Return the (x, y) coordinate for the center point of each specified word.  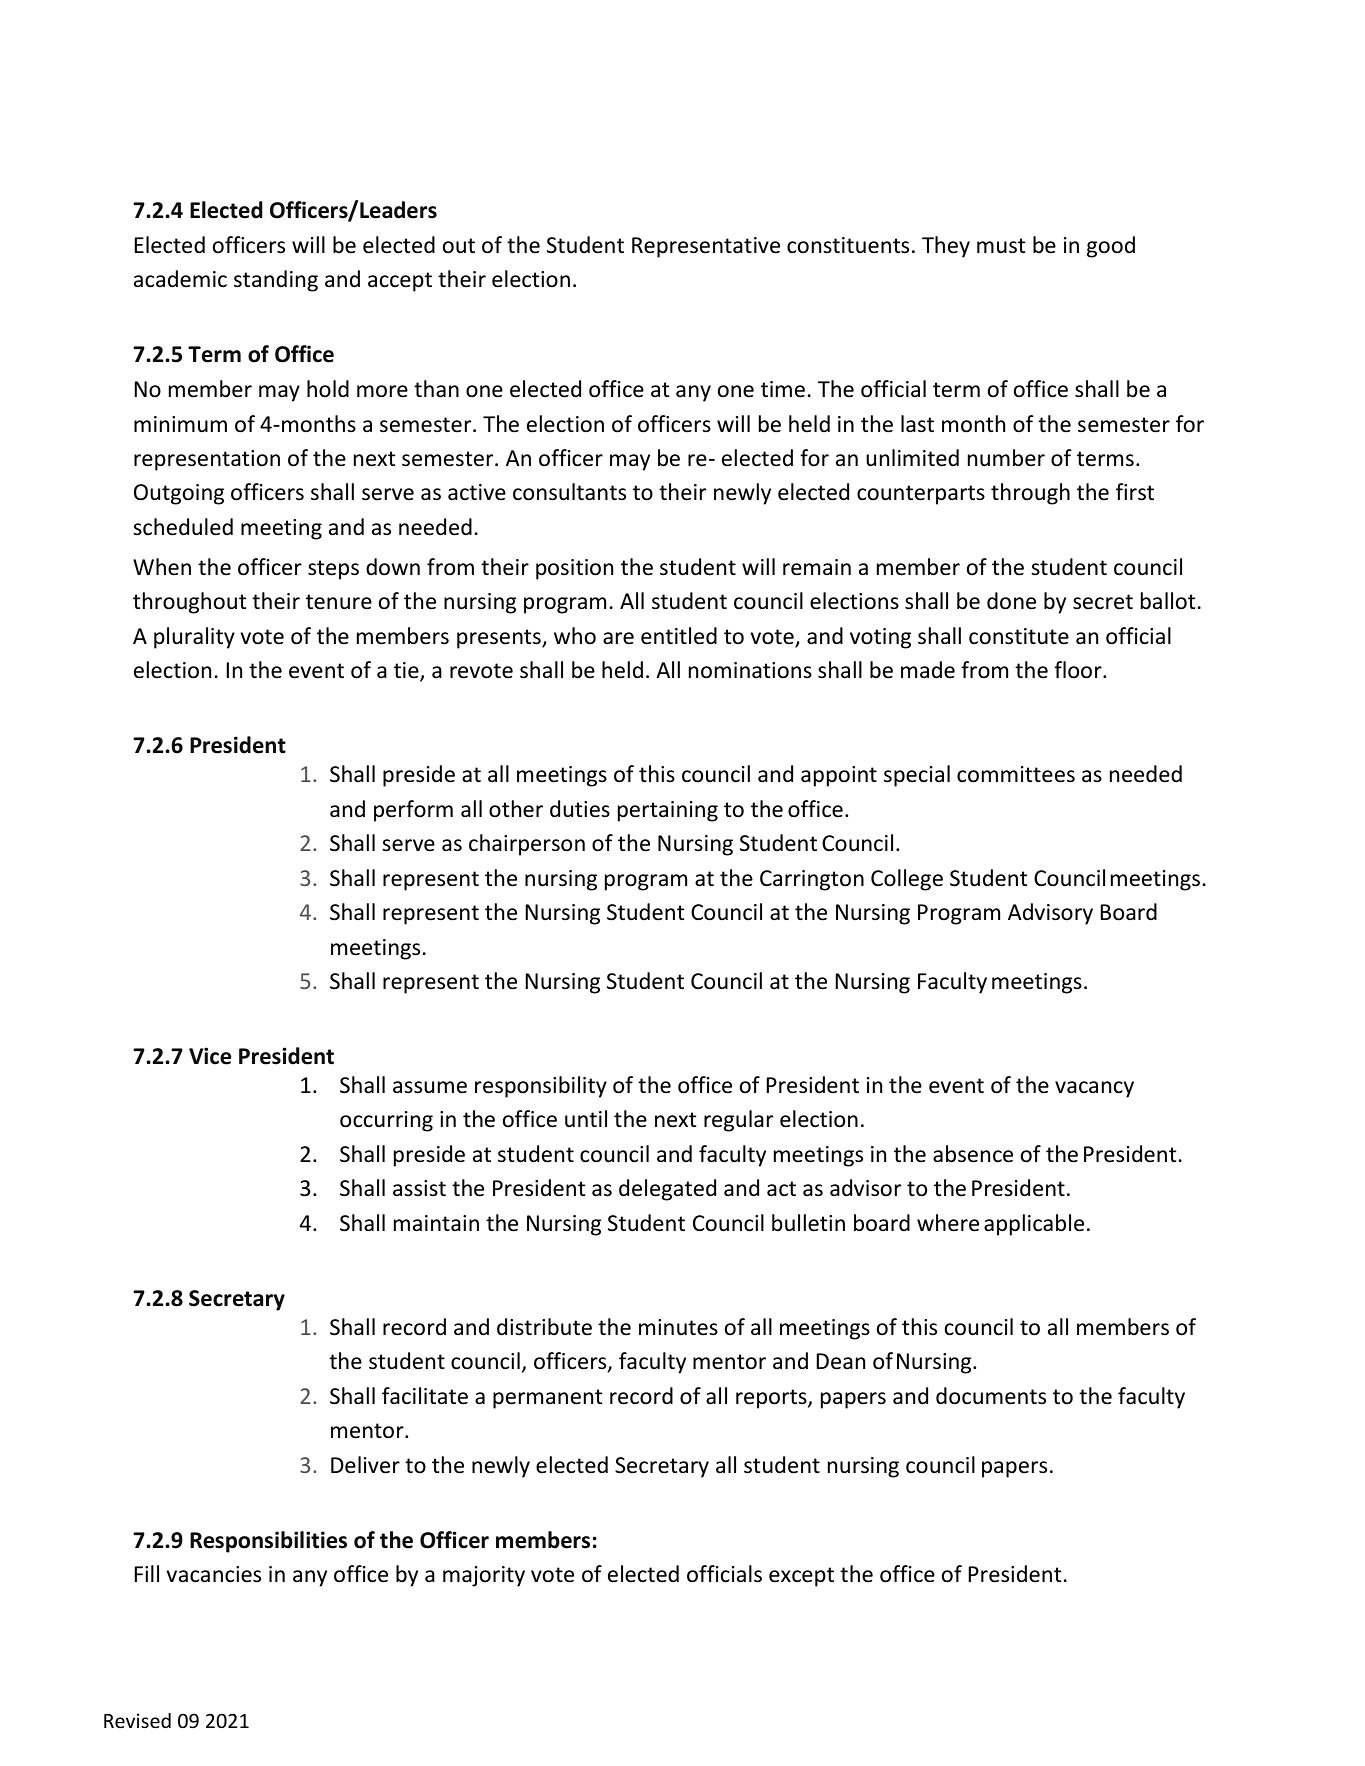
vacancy (1094, 1089)
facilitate (425, 1396)
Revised (137, 1720)
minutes (678, 1327)
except (801, 1577)
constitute (1019, 636)
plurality (194, 638)
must (1001, 246)
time (783, 389)
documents (991, 1396)
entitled (679, 636)
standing (276, 281)
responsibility (541, 1087)
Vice (210, 1056)
